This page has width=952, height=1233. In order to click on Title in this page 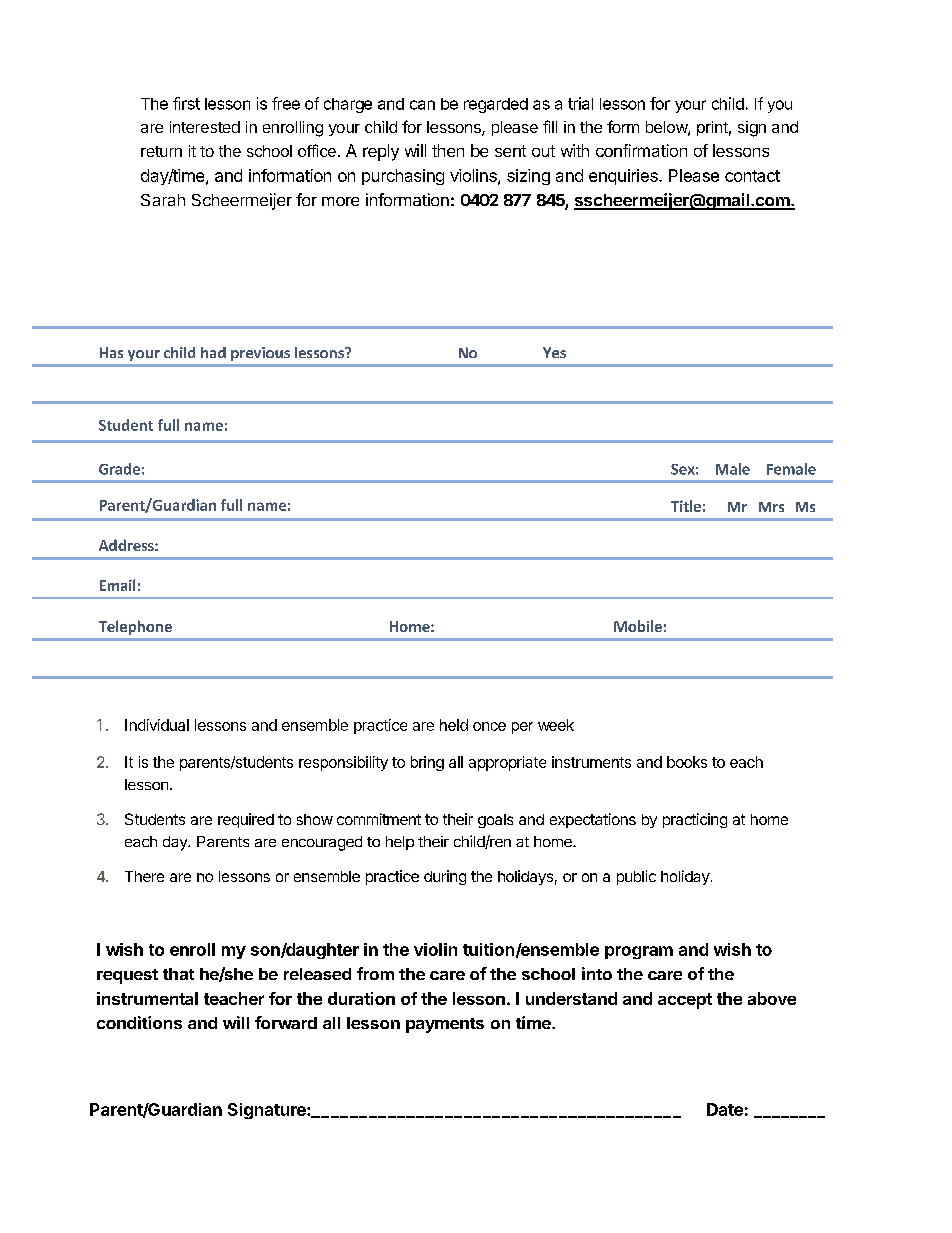, I will do `click(686, 506)`.
